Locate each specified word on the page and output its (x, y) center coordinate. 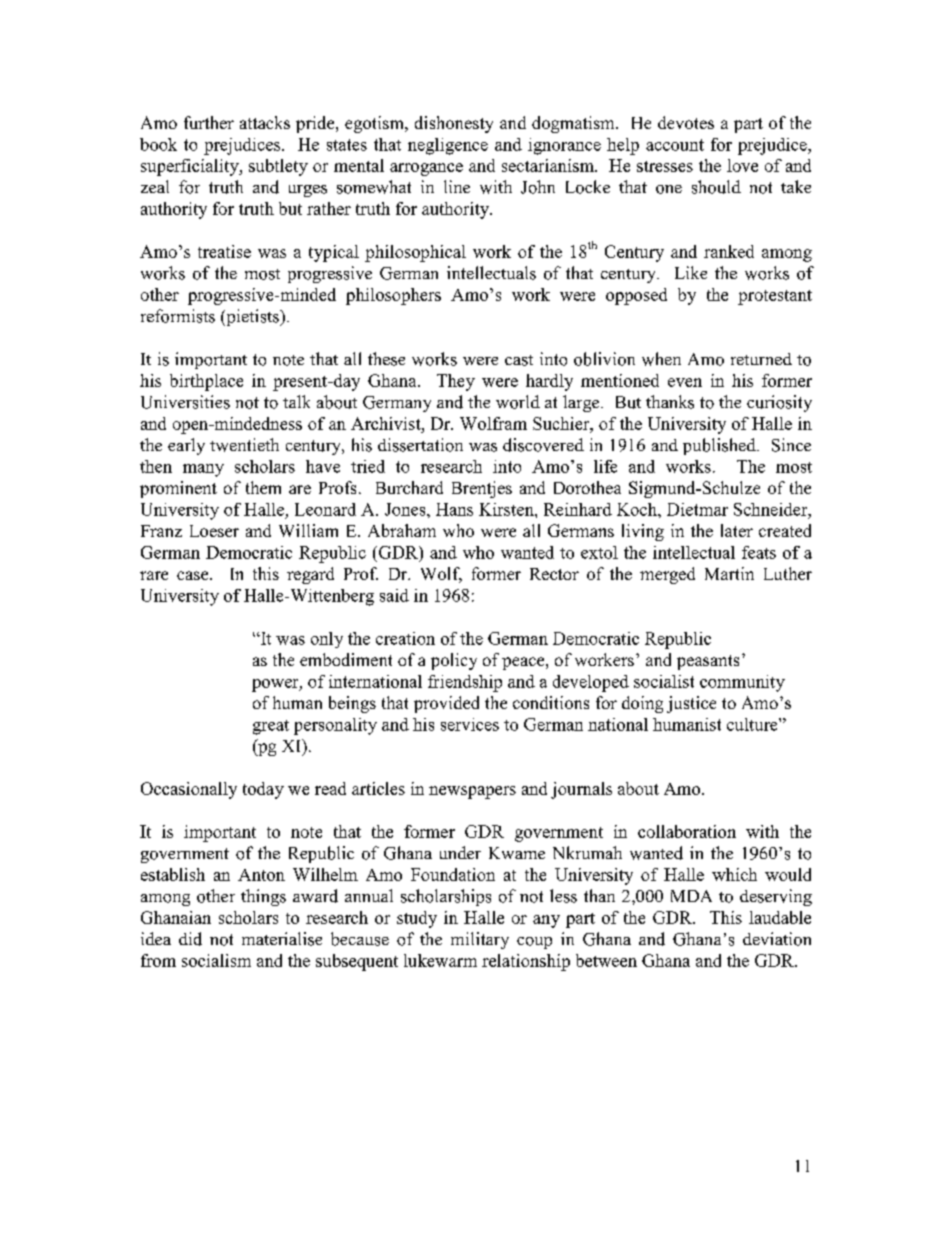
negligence (448, 146)
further (209, 122)
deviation (777, 939)
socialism (216, 960)
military (480, 940)
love (742, 165)
